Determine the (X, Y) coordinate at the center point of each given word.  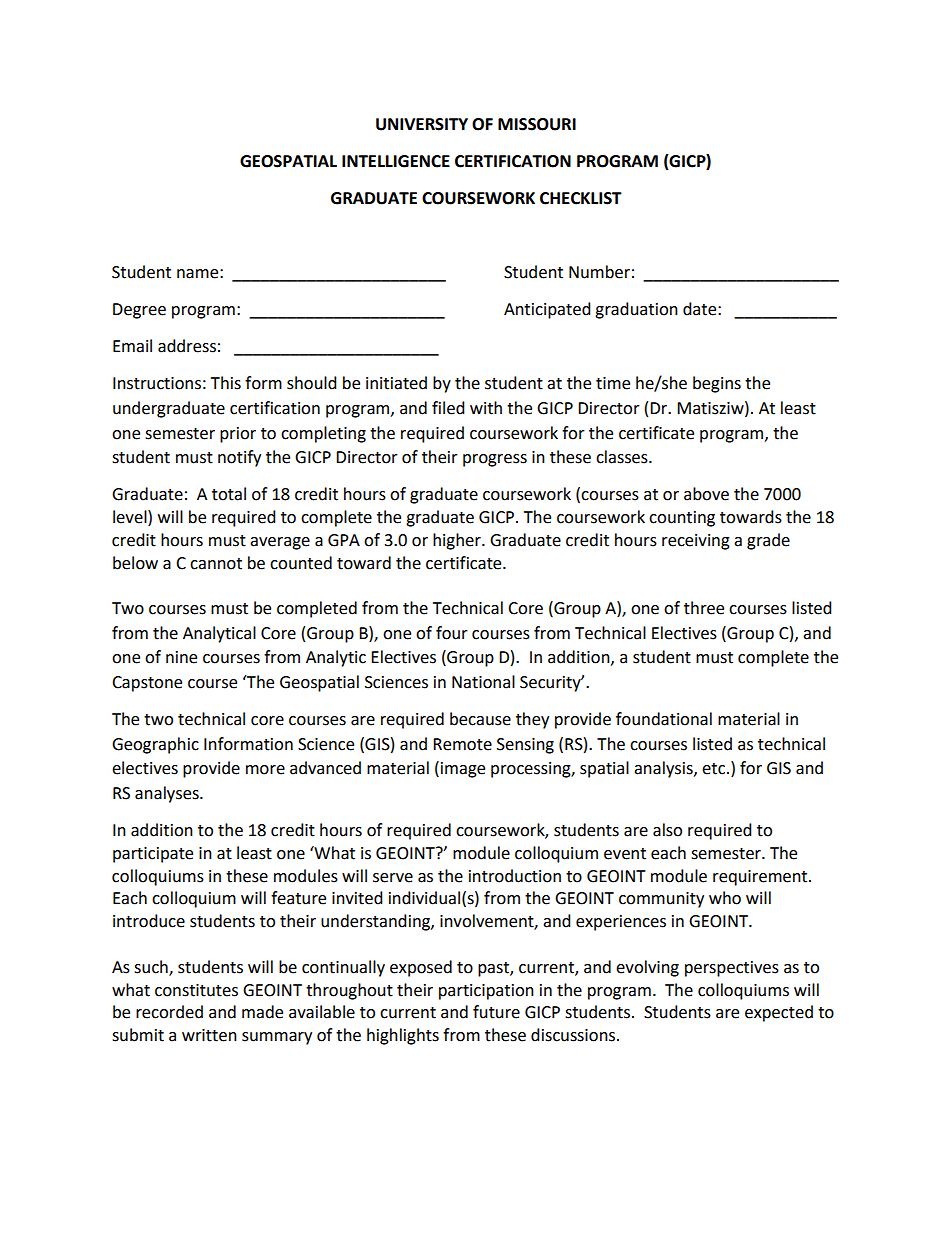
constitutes (196, 990)
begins (717, 384)
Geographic (155, 745)
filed (448, 408)
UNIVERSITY (422, 124)
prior (238, 435)
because (480, 719)
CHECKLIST (581, 198)
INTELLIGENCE (396, 161)
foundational (664, 719)
